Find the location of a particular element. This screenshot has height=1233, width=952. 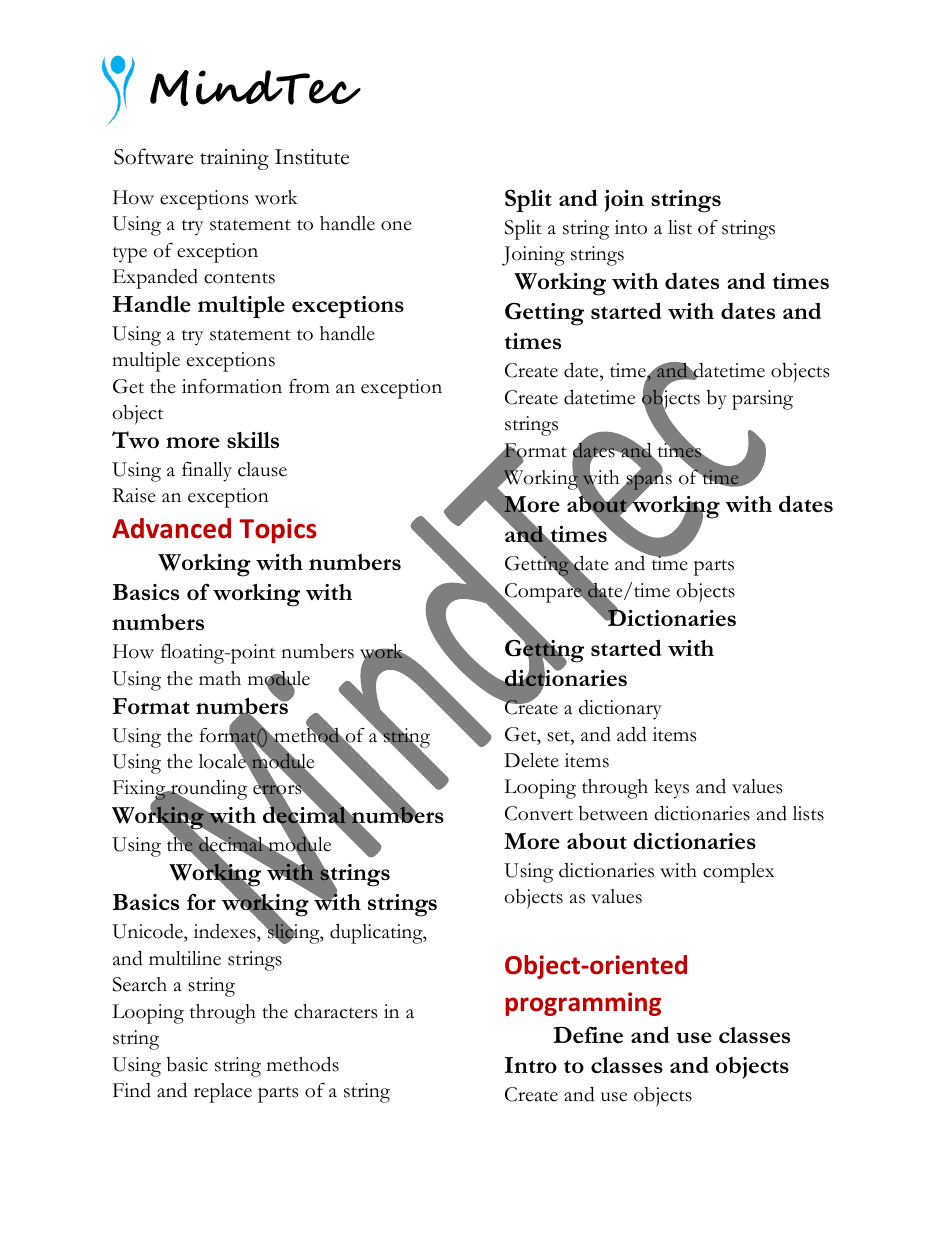

one is located at coordinates (396, 226).
